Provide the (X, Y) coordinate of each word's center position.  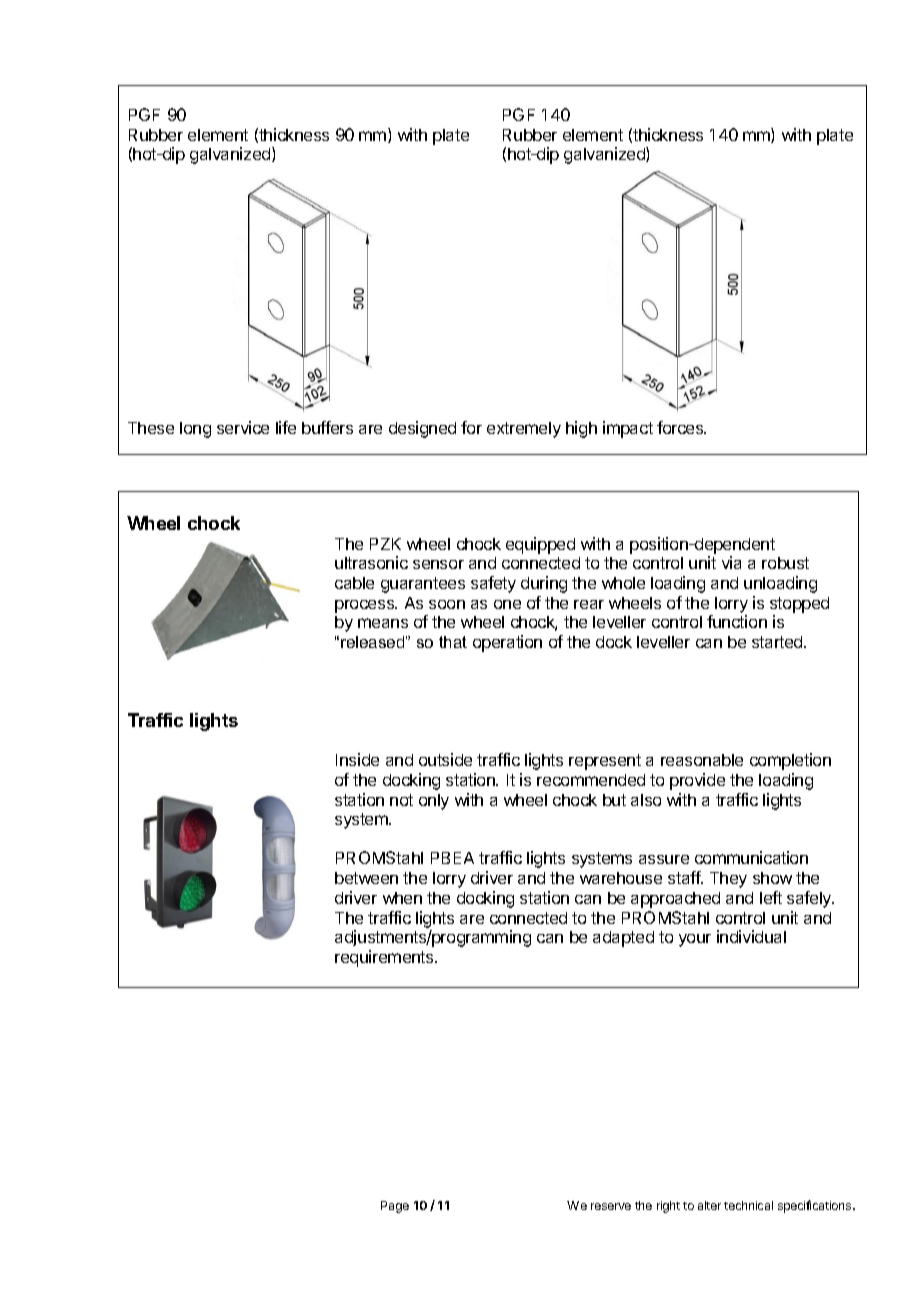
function (737, 621)
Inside (357, 759)
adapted (623, 939)
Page (395, 1207)
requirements (385, 958)
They (728, 880)
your (695, 940)
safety (493, 584)
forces (681, 427)
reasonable (702, 760)
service (243, 427)
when (402, 898)
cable (354, 583)
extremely (524, 430)
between (366, 878)
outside (445, 759)
